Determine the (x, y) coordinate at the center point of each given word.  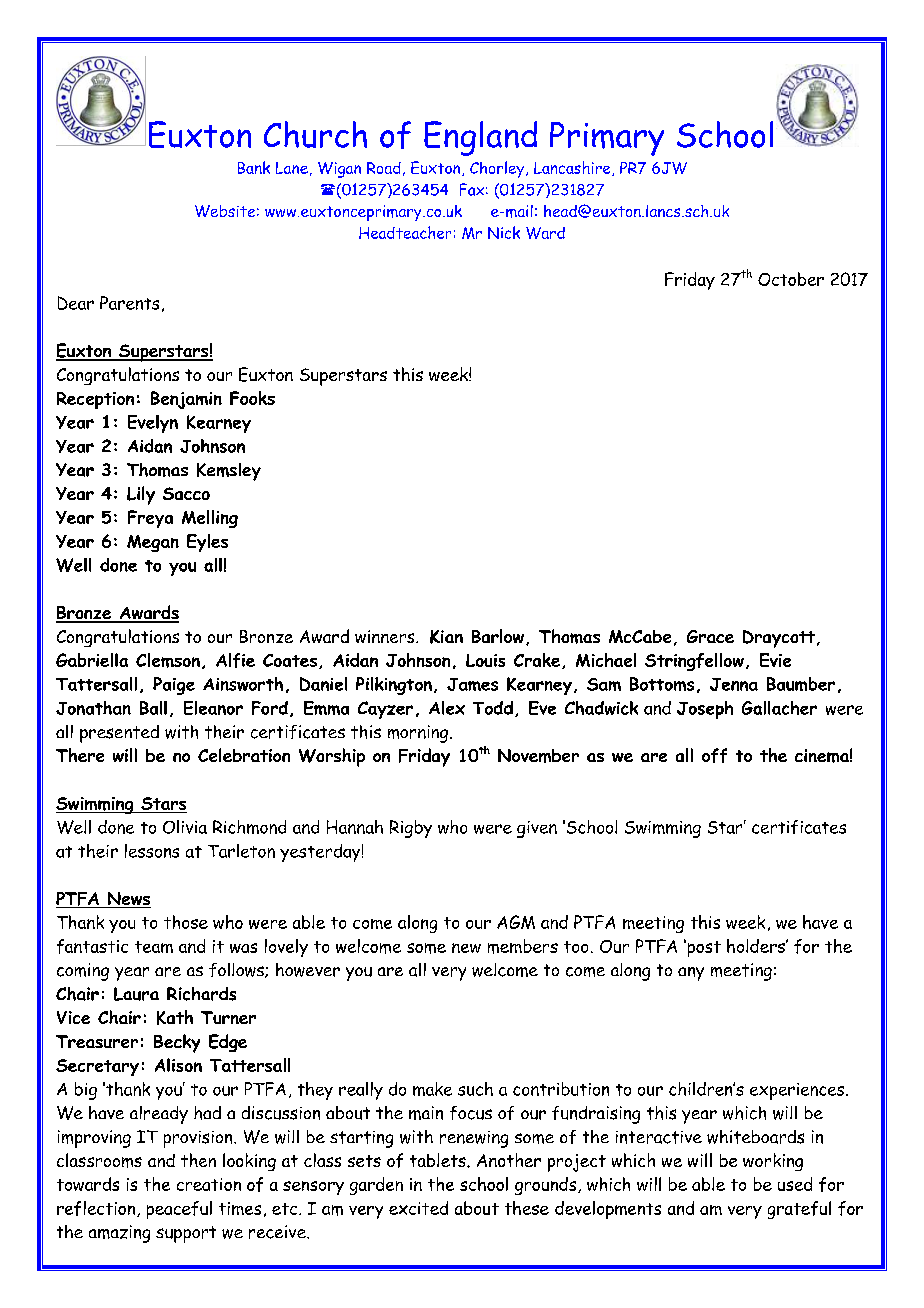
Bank (254, 167)
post (703, 948)
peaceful (179, 1210)
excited (418, 1208)
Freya (150, 519)
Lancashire (573, 168)
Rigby (411, 829)
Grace (710, 636)
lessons (152, 851)
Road (384, 168)
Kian (446, 637)
